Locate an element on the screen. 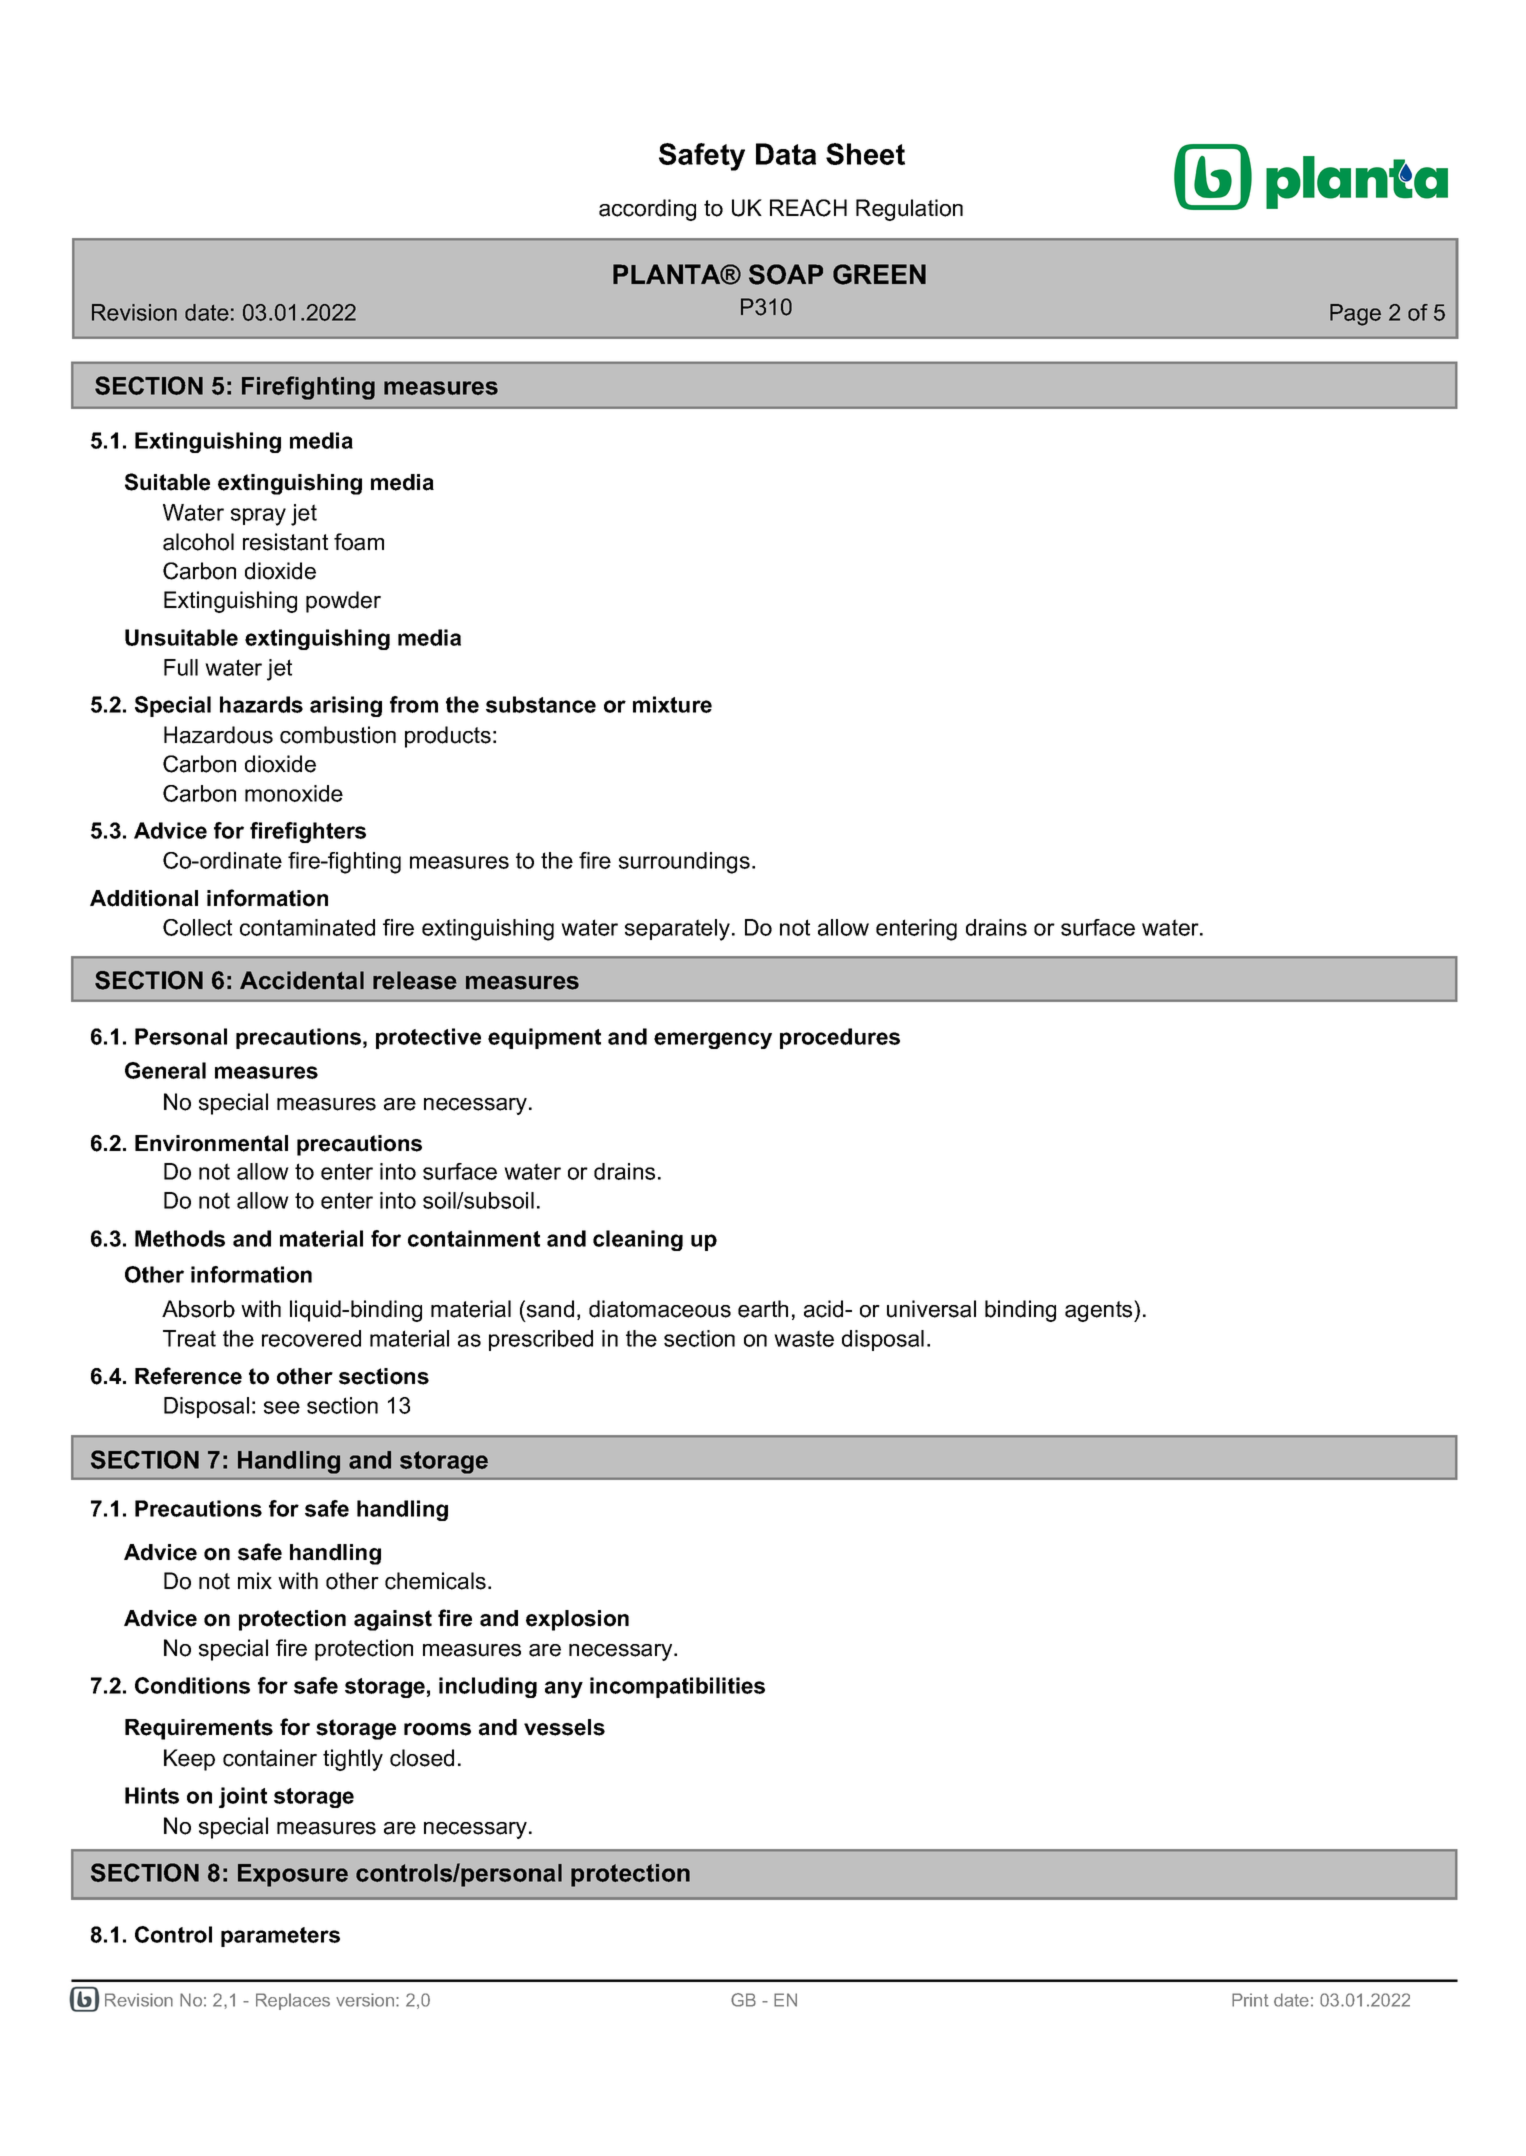 This screenshot has height=2156, width=1526. Page is located at coordinates (1355, 315).
